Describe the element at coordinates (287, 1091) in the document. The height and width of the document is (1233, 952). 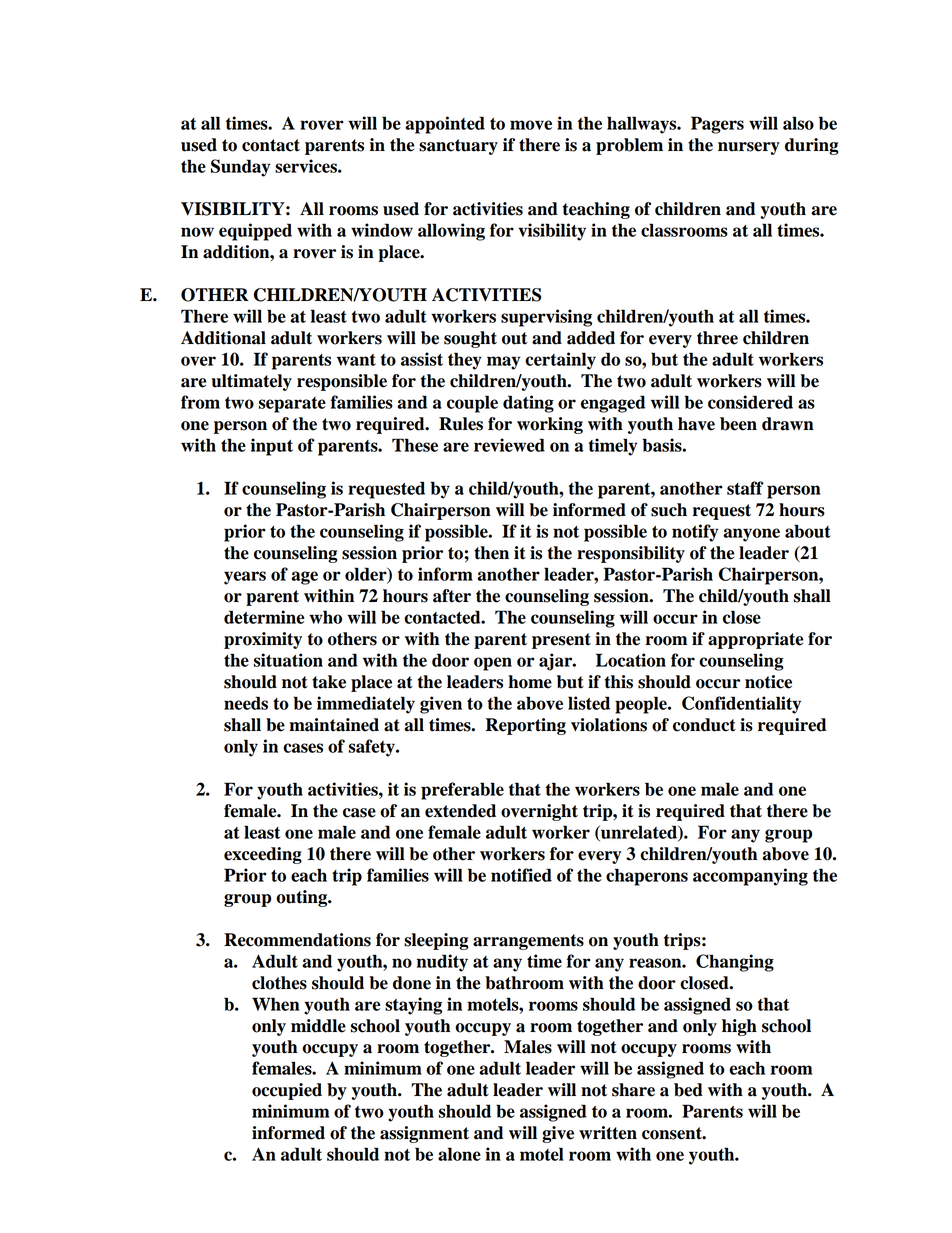
I see `occupied` at that location.
